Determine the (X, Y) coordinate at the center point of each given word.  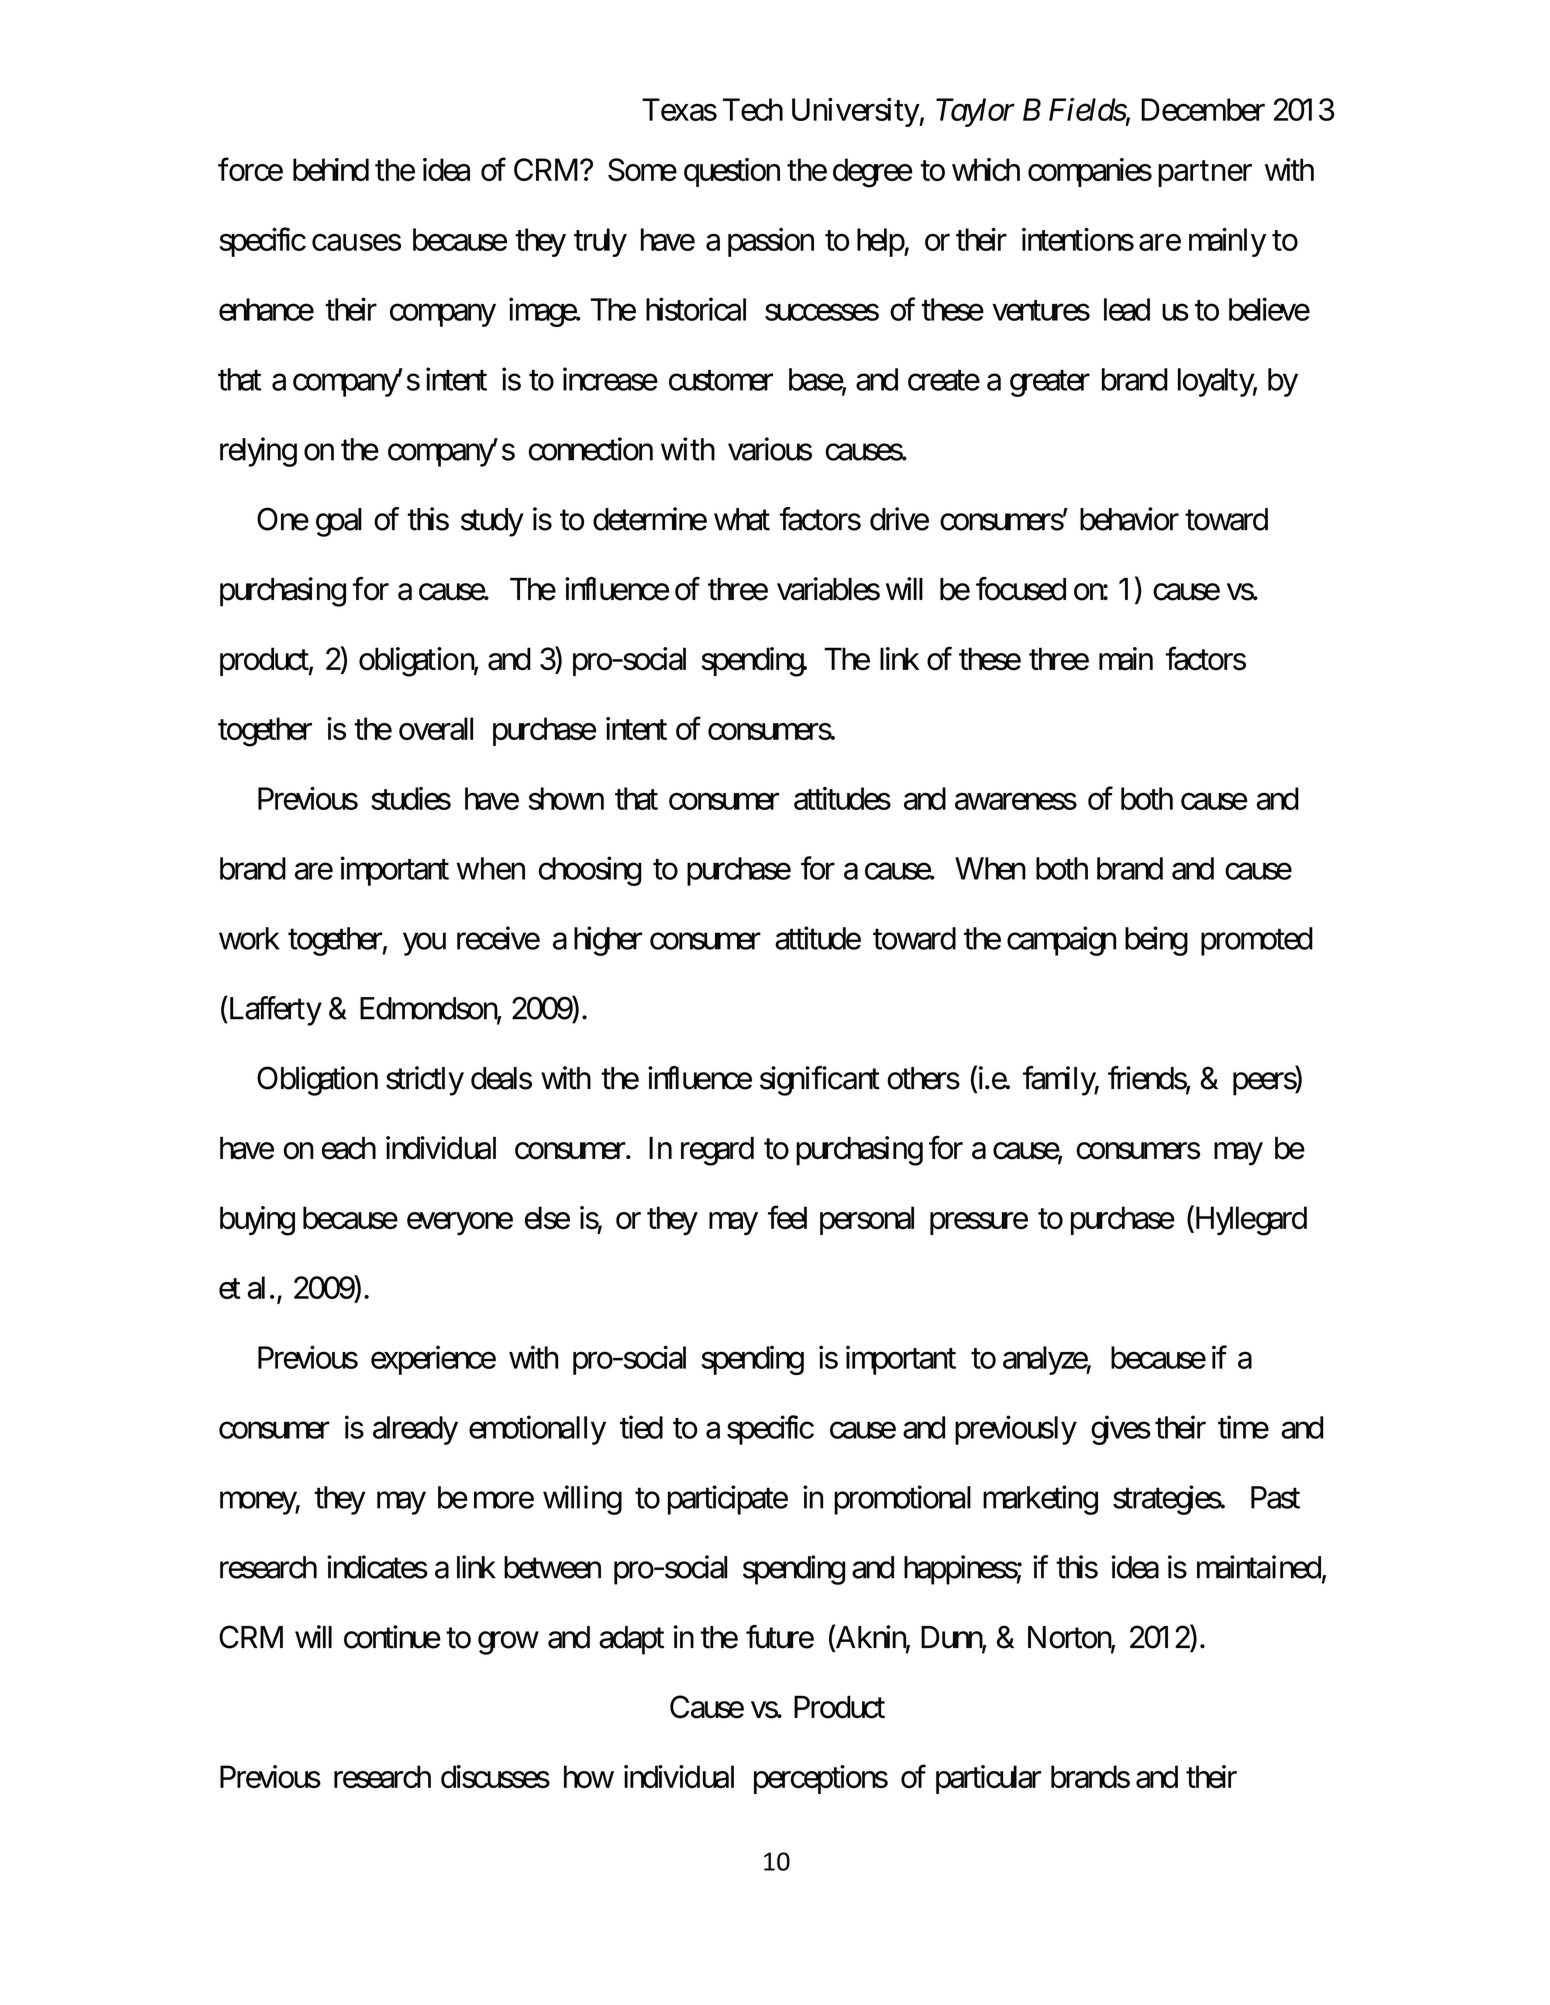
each (349, 1148)
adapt (631, 1640)
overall (436, 728)
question (732, 172)
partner (1205, 174)
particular (988, 1779)
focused (1021, 589)
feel (787, 1217)
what (742, 519)
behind (331, 169)
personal (867, 1220)
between (552, 1567)
